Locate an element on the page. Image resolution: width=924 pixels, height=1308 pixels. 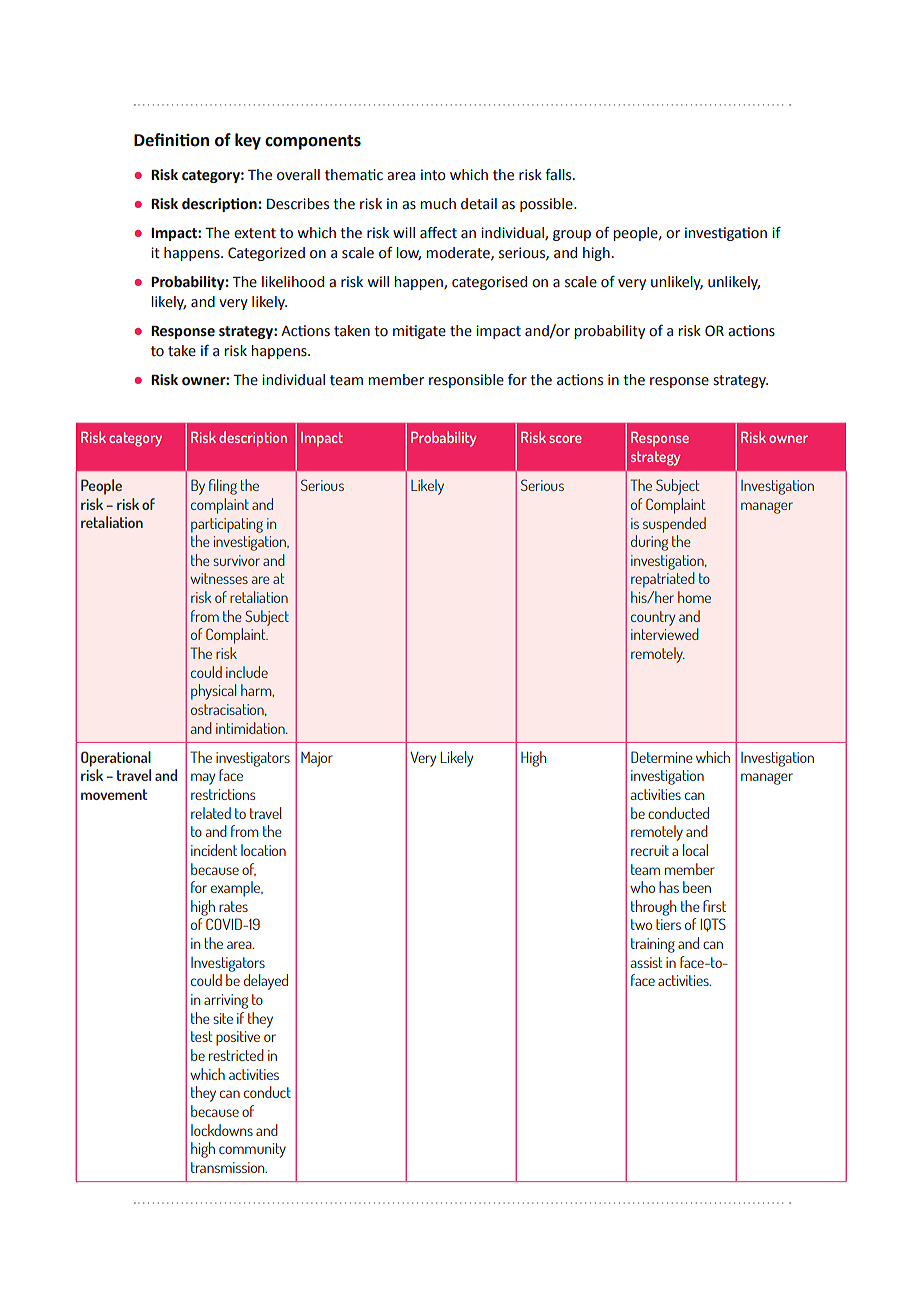
restrictions is located at coordinates (223, 794).
